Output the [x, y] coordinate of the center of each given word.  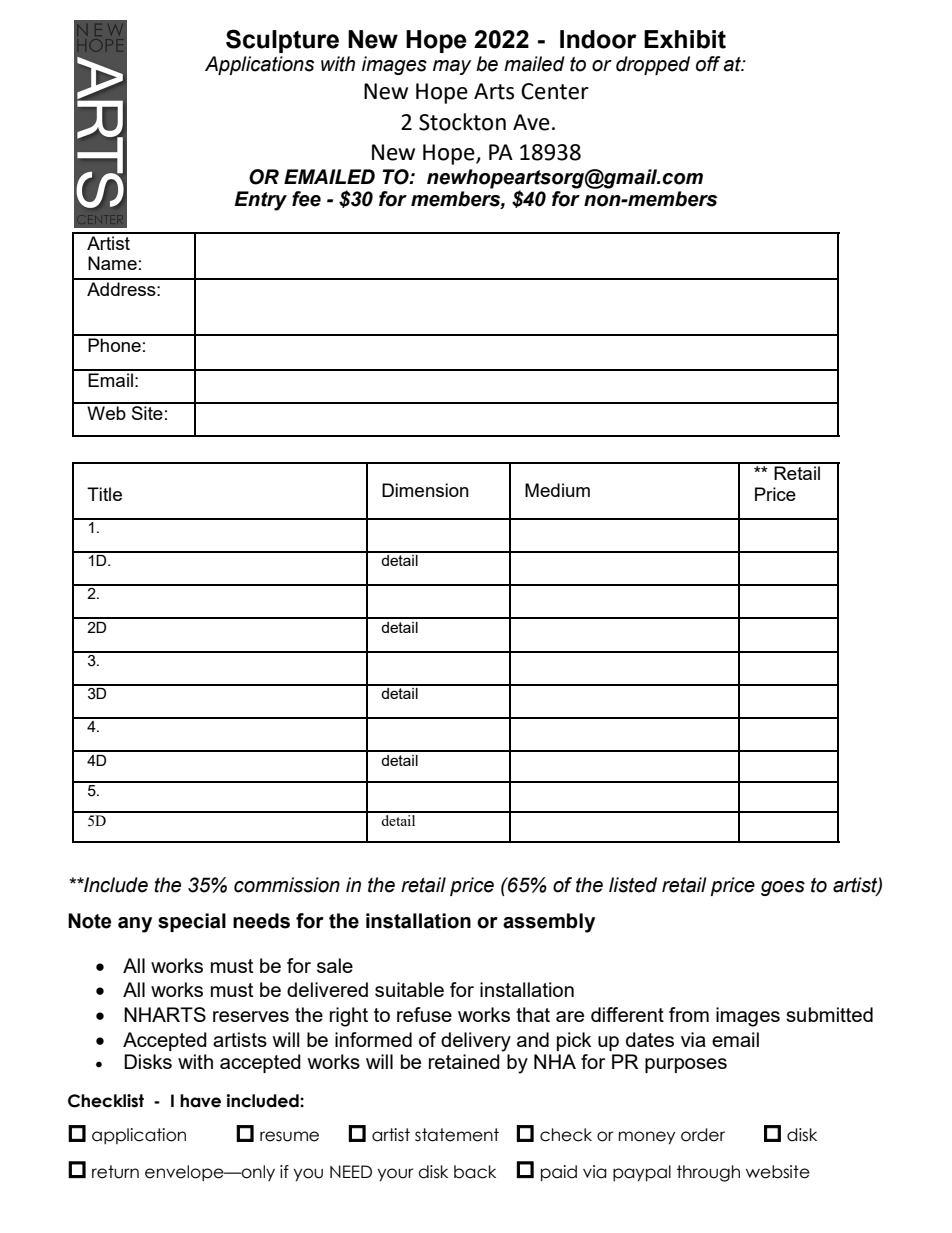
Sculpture [282, 41]
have [200, 1101]
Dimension [425, 490]
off [708, 64]
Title [104, 494]
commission [287, 885]
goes [783, 888]
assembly [549, 923]
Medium [557, 490]
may [452, 67]
